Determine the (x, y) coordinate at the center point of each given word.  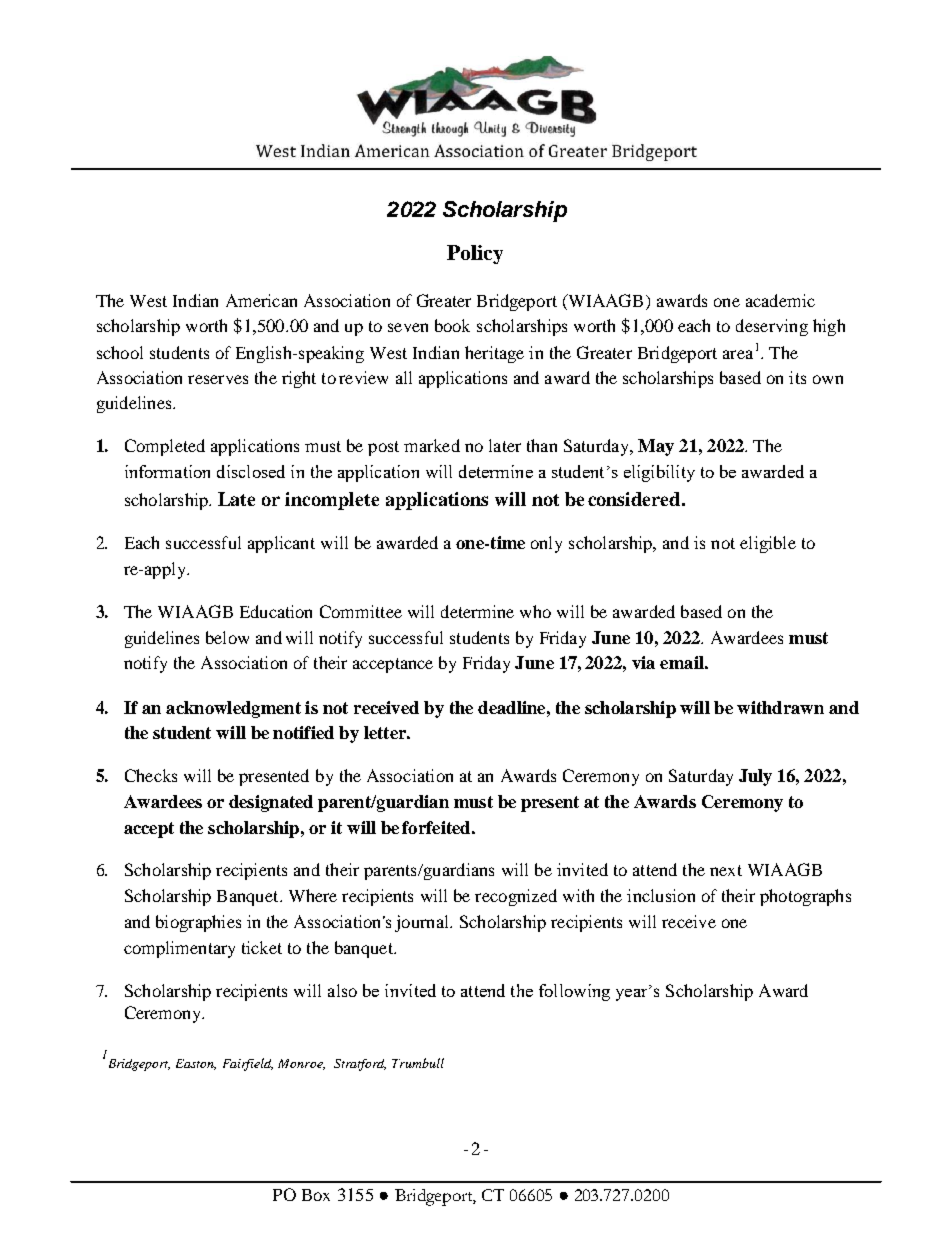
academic (780, 300)
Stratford (360, 1065)
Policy (475, 254)
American (261, 300)
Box (316, 1195)
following (574, 992)
